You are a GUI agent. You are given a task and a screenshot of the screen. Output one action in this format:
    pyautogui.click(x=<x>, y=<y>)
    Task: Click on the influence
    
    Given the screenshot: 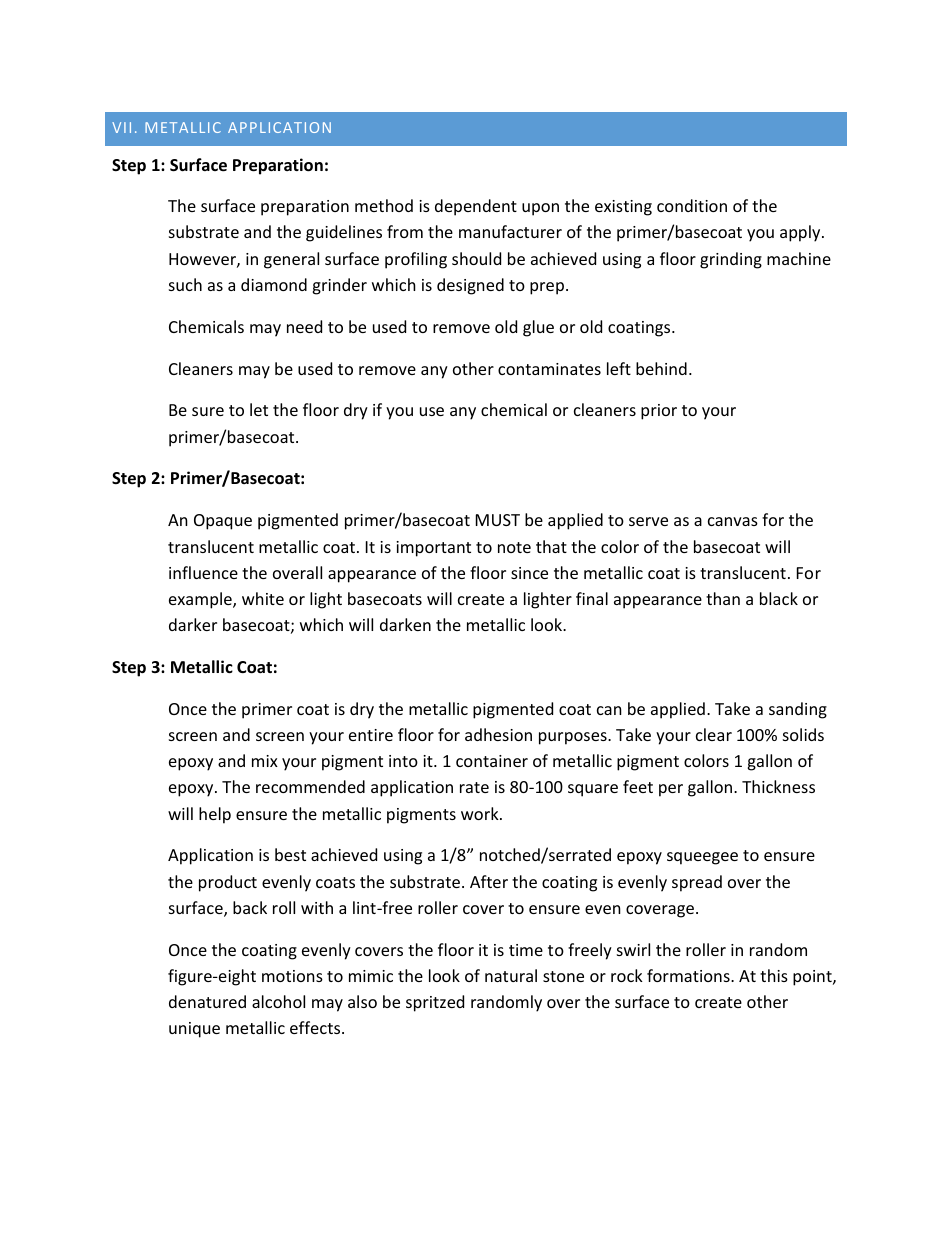 What is the action you would take?
    pyautogui.click(x=203, y=572)
